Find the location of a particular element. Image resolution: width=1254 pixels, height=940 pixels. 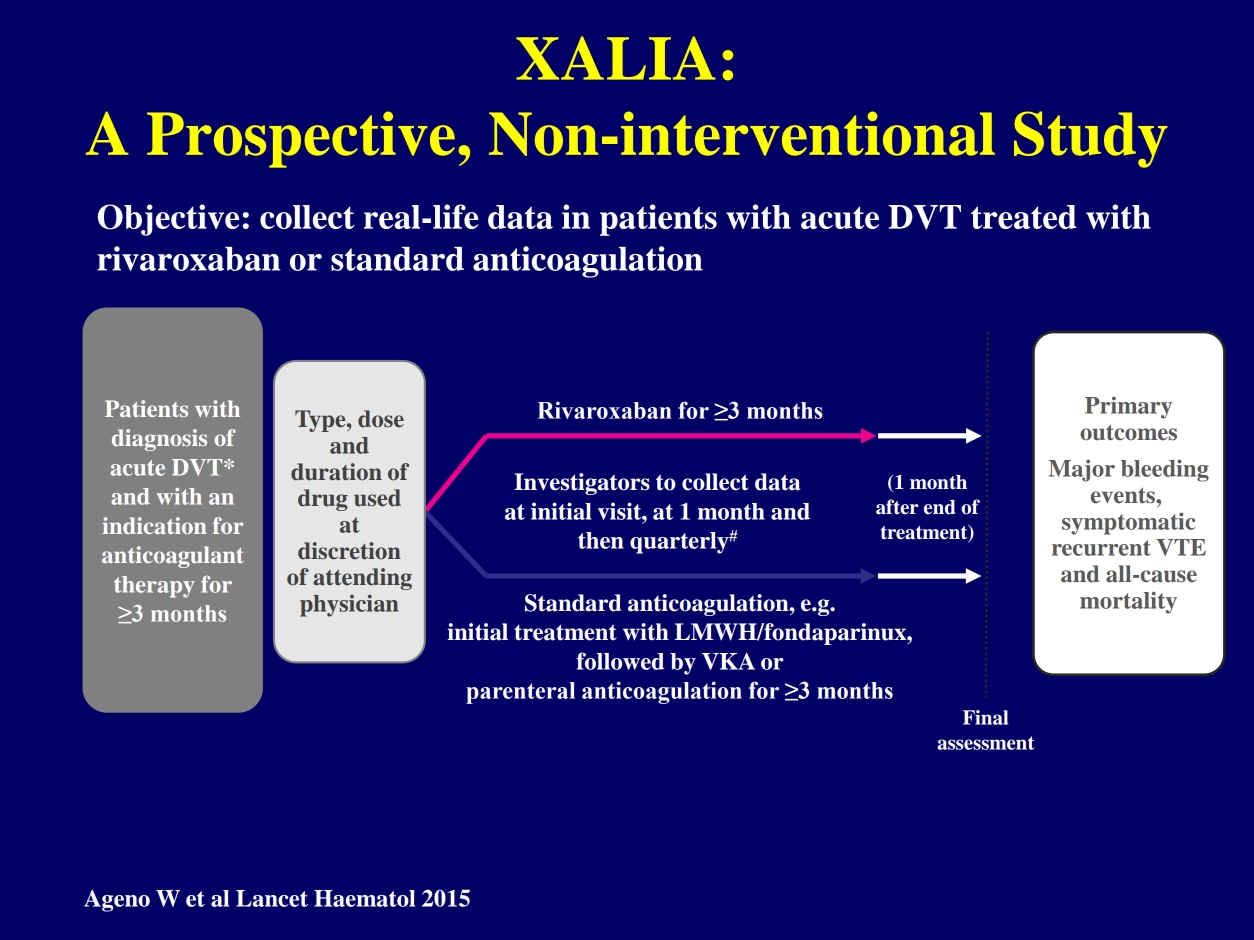

drug is located at coordinates (323, 500).
